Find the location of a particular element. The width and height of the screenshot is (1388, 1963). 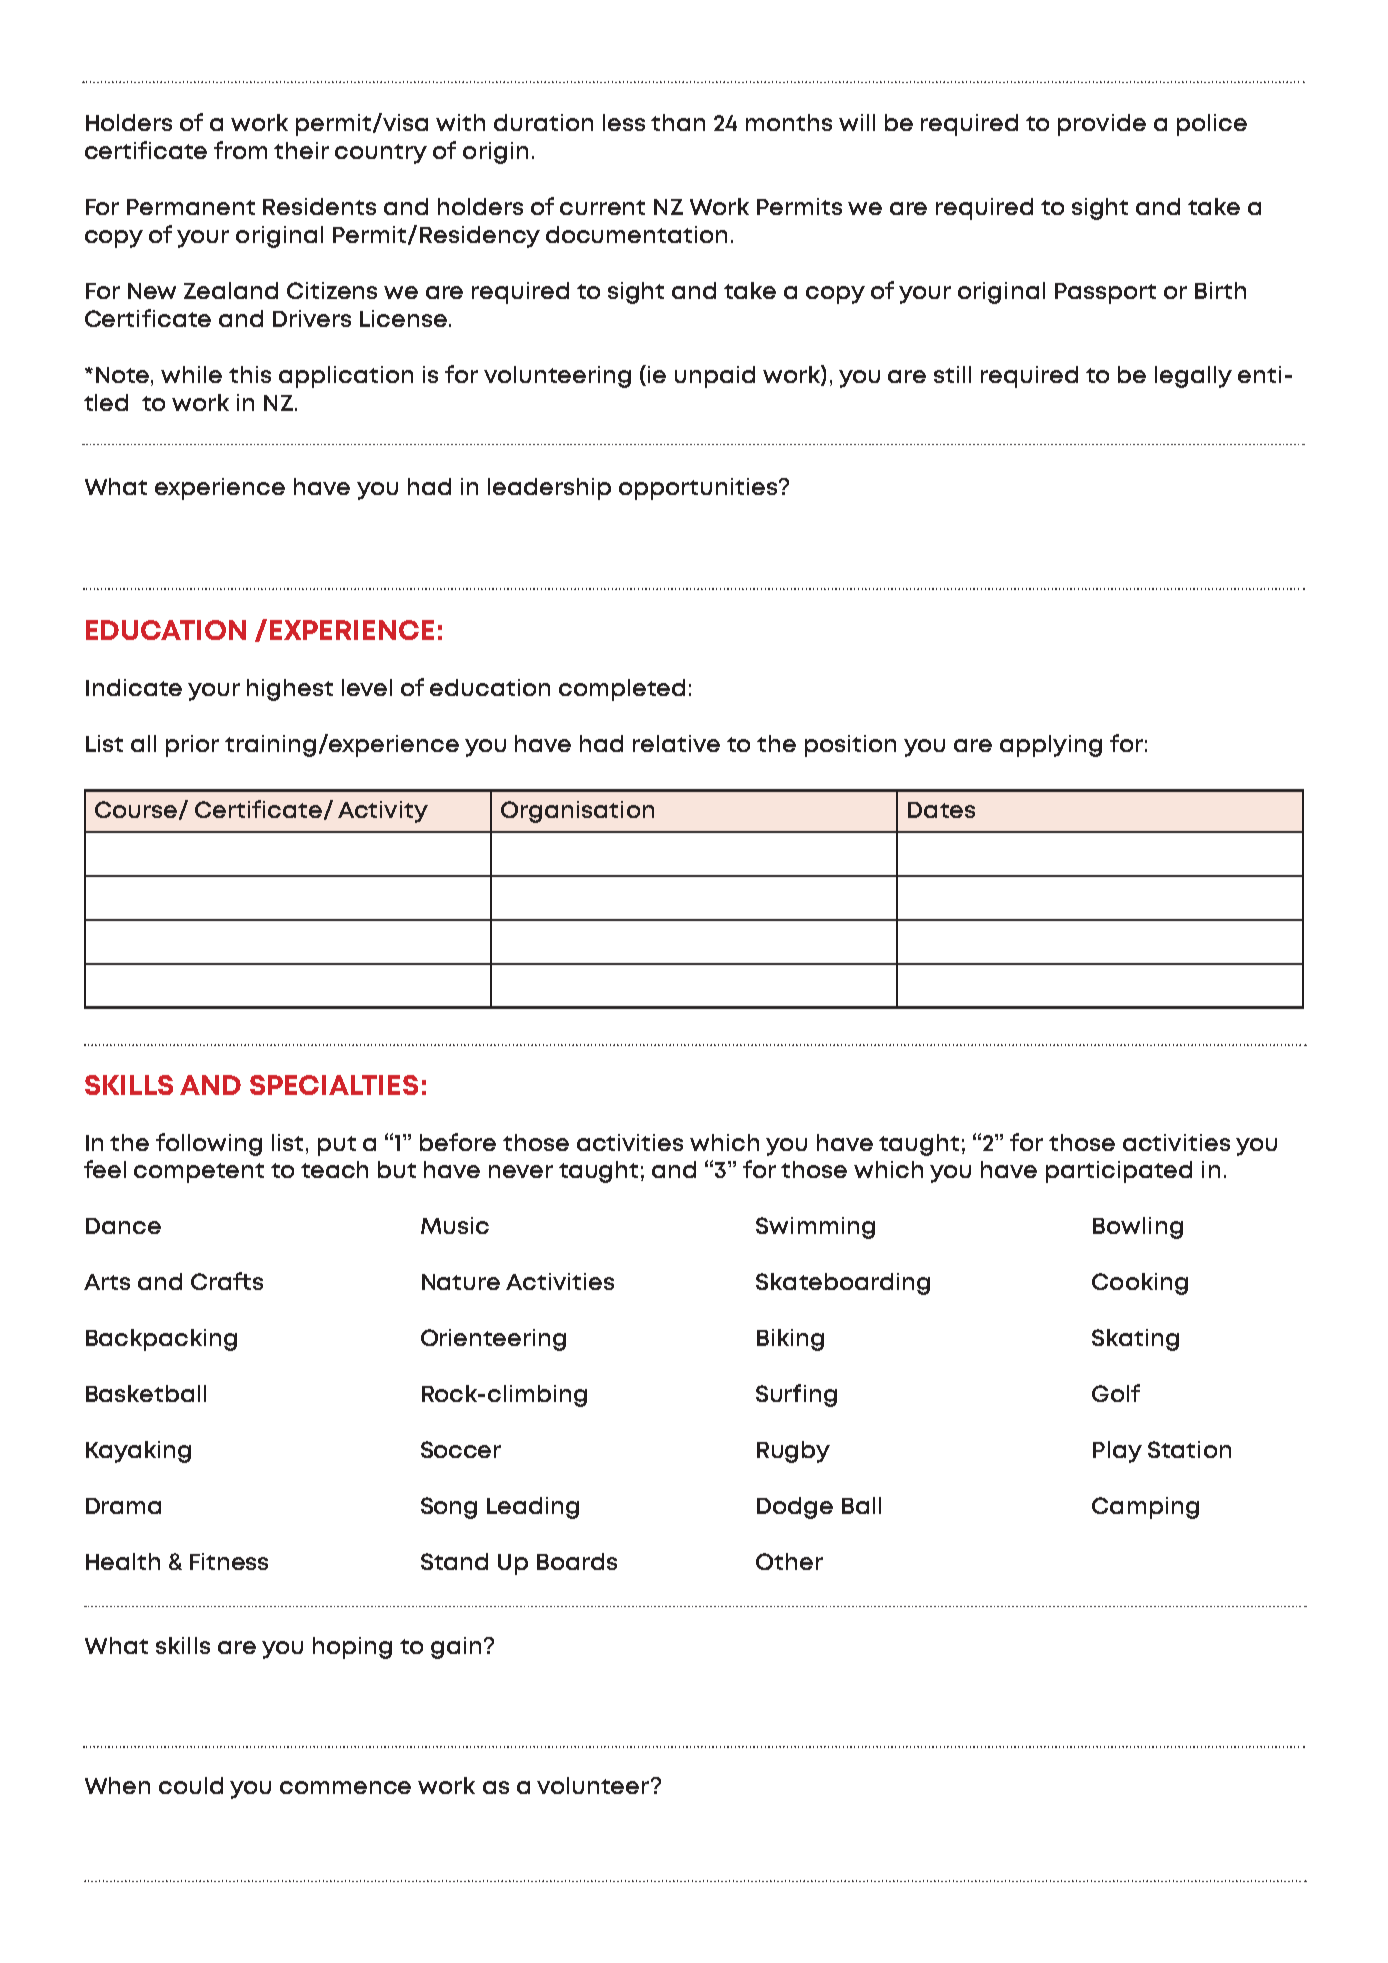

never is located at coordinates (521, 1171).
